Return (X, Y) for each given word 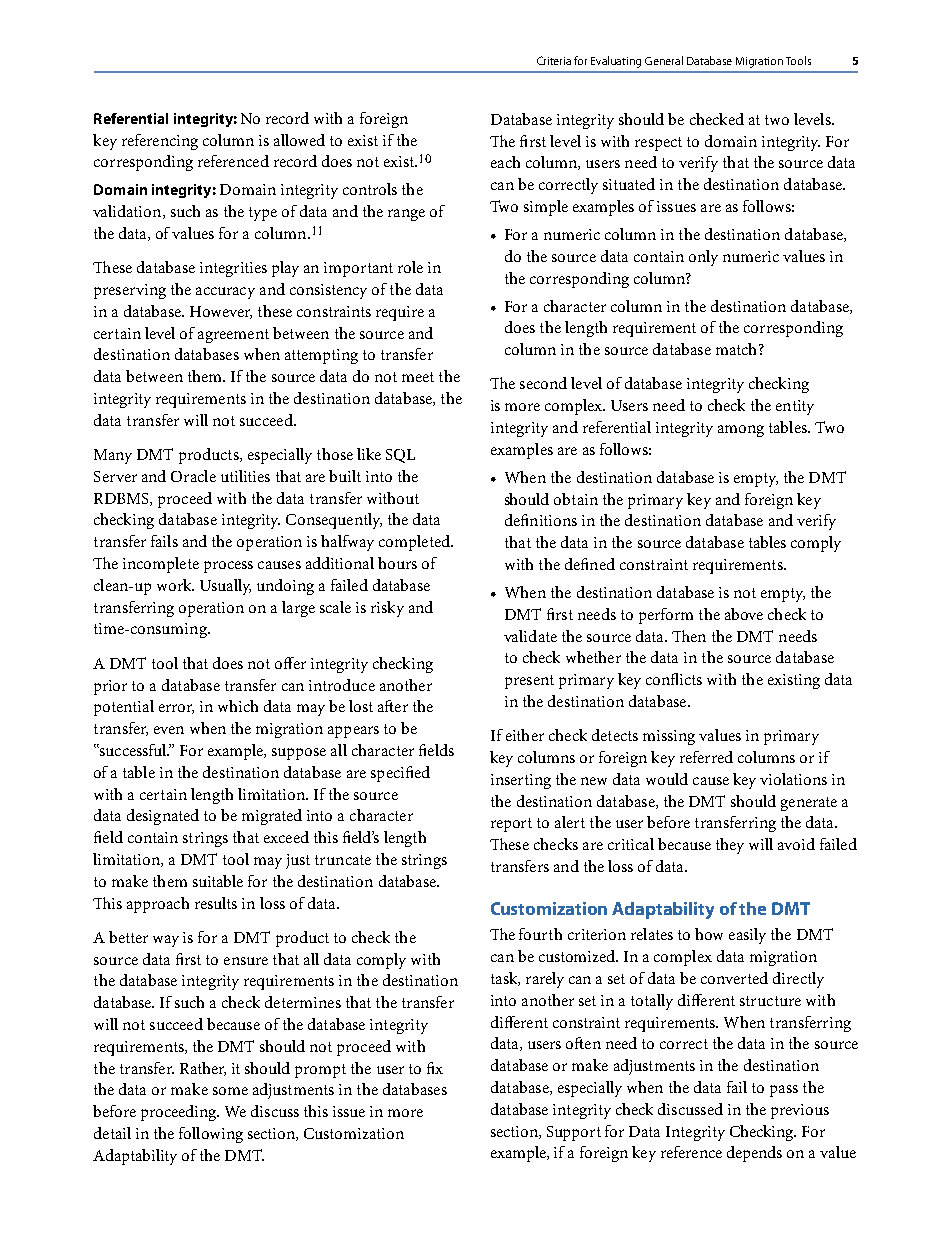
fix (435, 1068)
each (505, 162)
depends (754, 1154)
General (664, 60)
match (738, 349)
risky (387, 609)
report (511, 825)
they (730, 846)
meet (418, 377)
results (216, 903)
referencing (160, 142)
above (744, 614)
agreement (233, 336)
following (211, 1135)
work (175, 585)
